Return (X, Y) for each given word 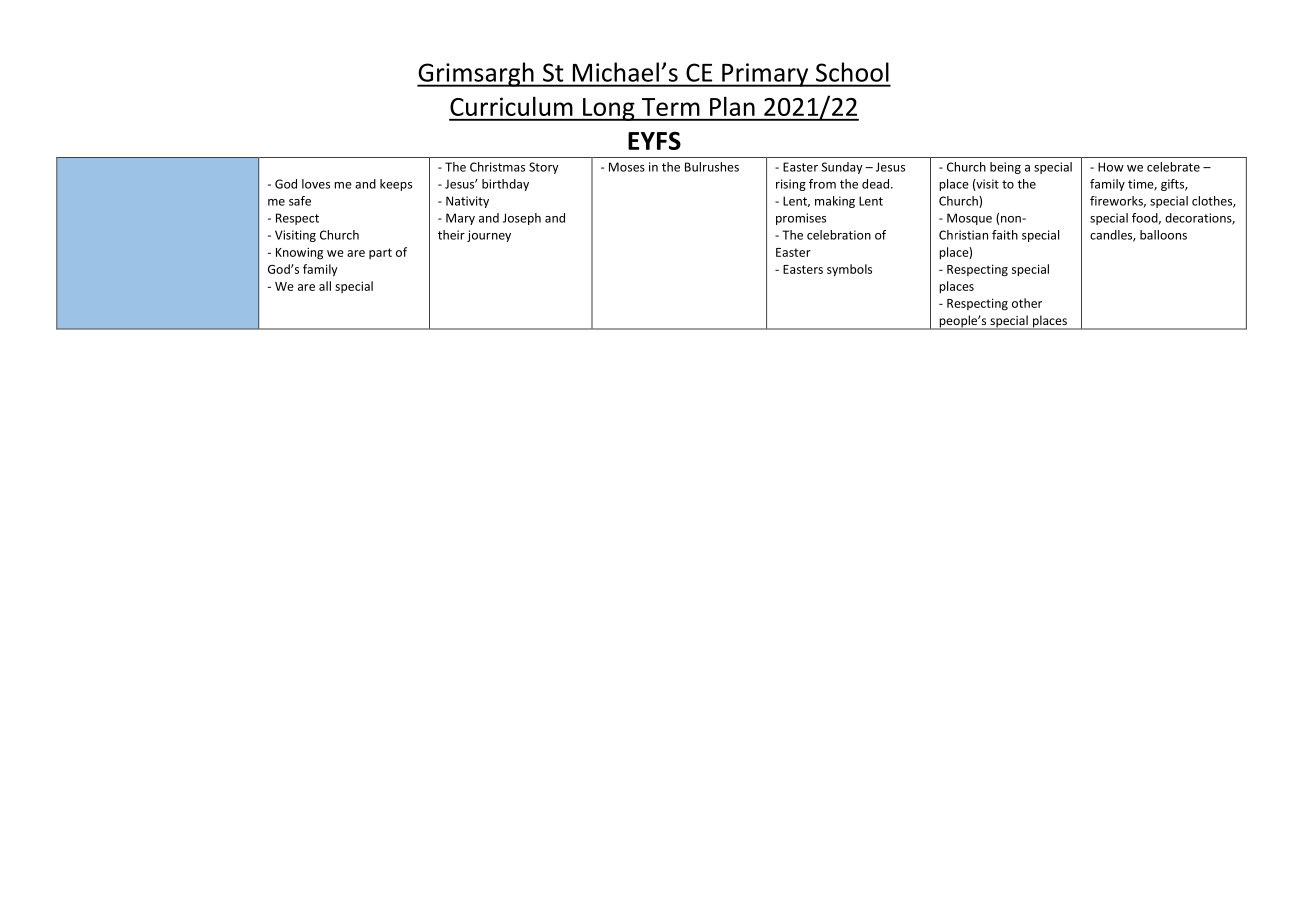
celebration (839, 235)
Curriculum (511, 106)
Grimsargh (476, 74)
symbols (849, 270)
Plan (732, 106)
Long (609, 109)
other (1027, 303)
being (1005, 168)
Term (671, 107)
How (1111, 167)
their (451, 235)
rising (791, 185)
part (380, 253)
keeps (396, 185)
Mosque (969, 219)
